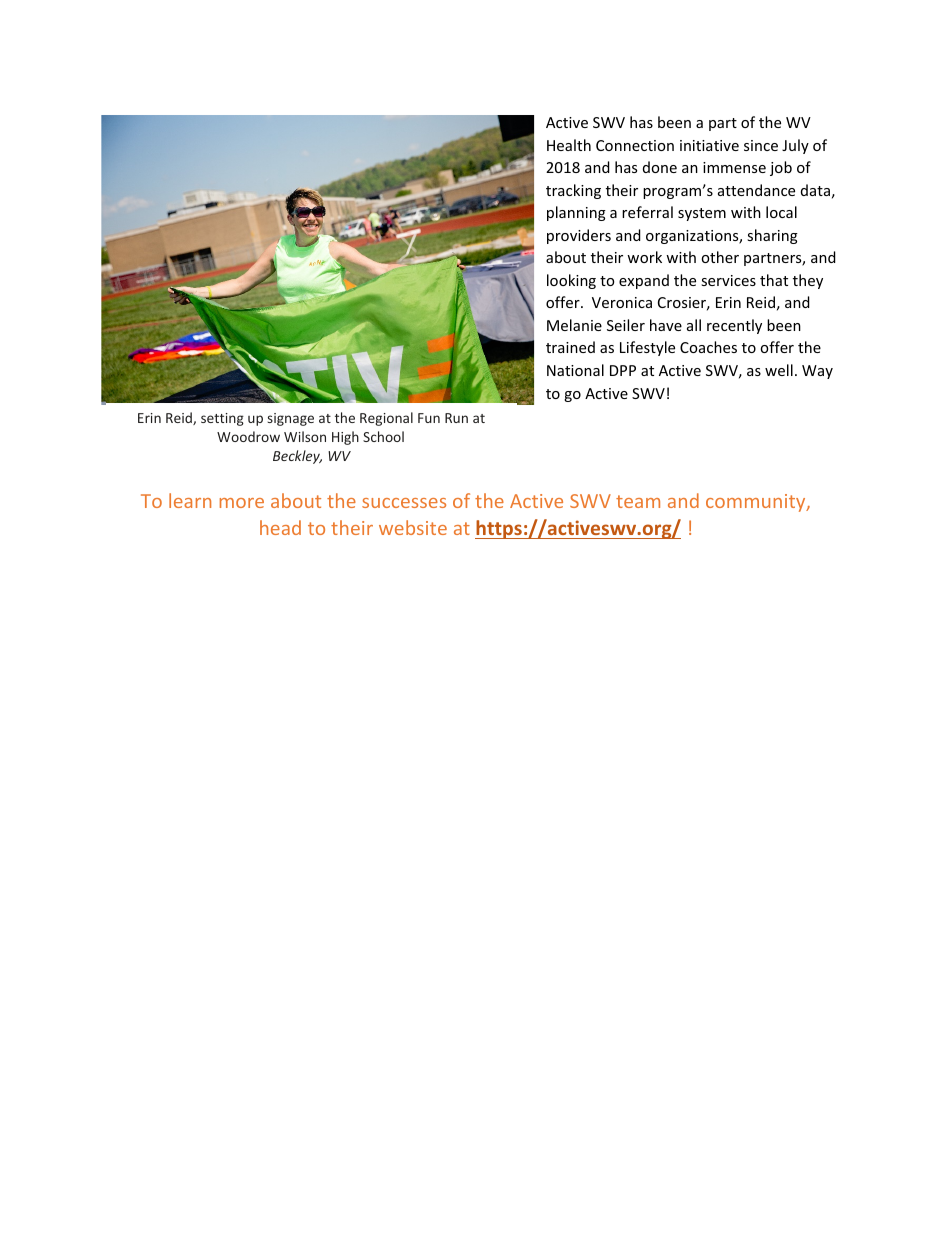  Describe the element at coordinates (291, 419) in the image. I see `signage` at that location.
